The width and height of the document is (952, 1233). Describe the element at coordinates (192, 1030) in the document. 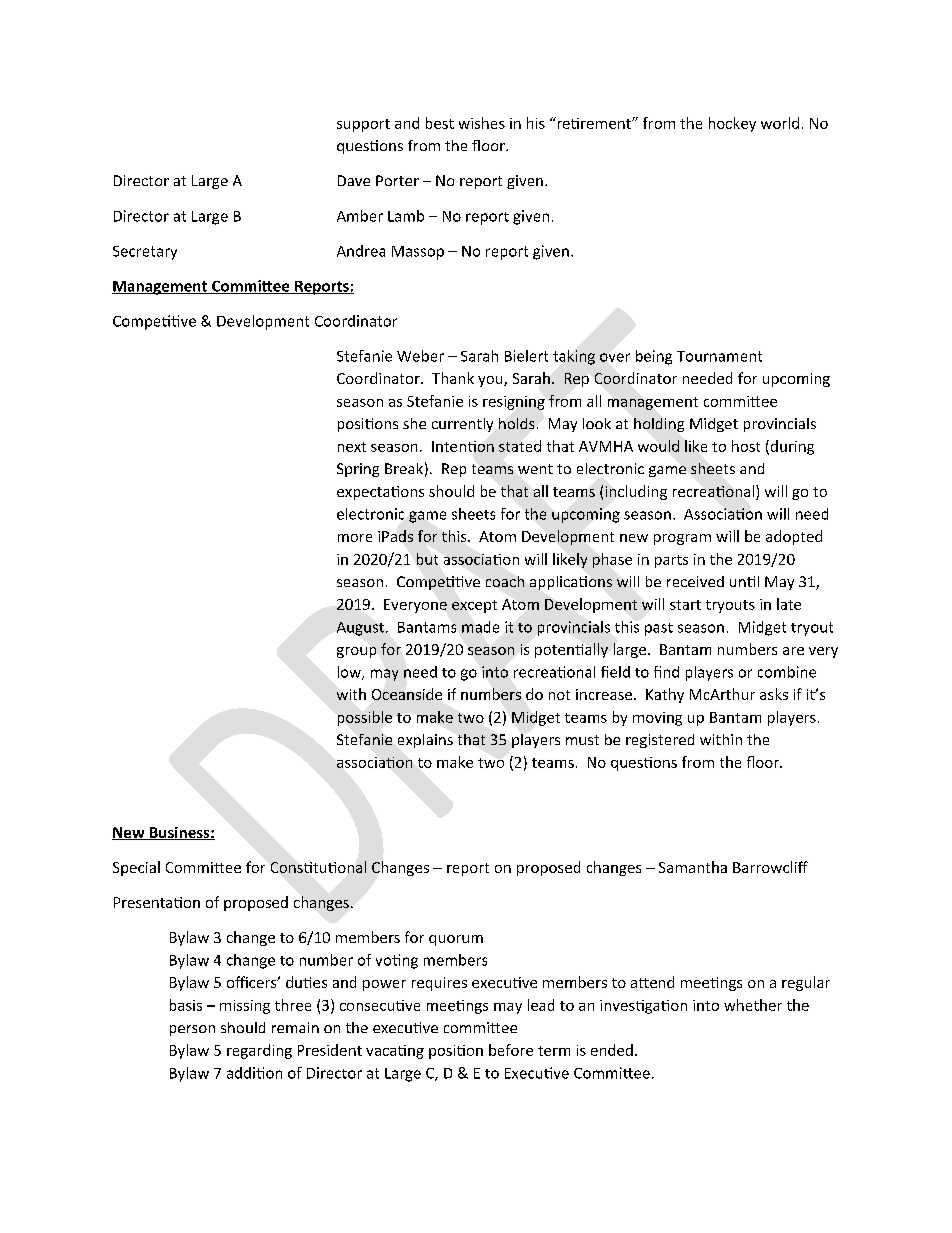

I see `person` at that location.
